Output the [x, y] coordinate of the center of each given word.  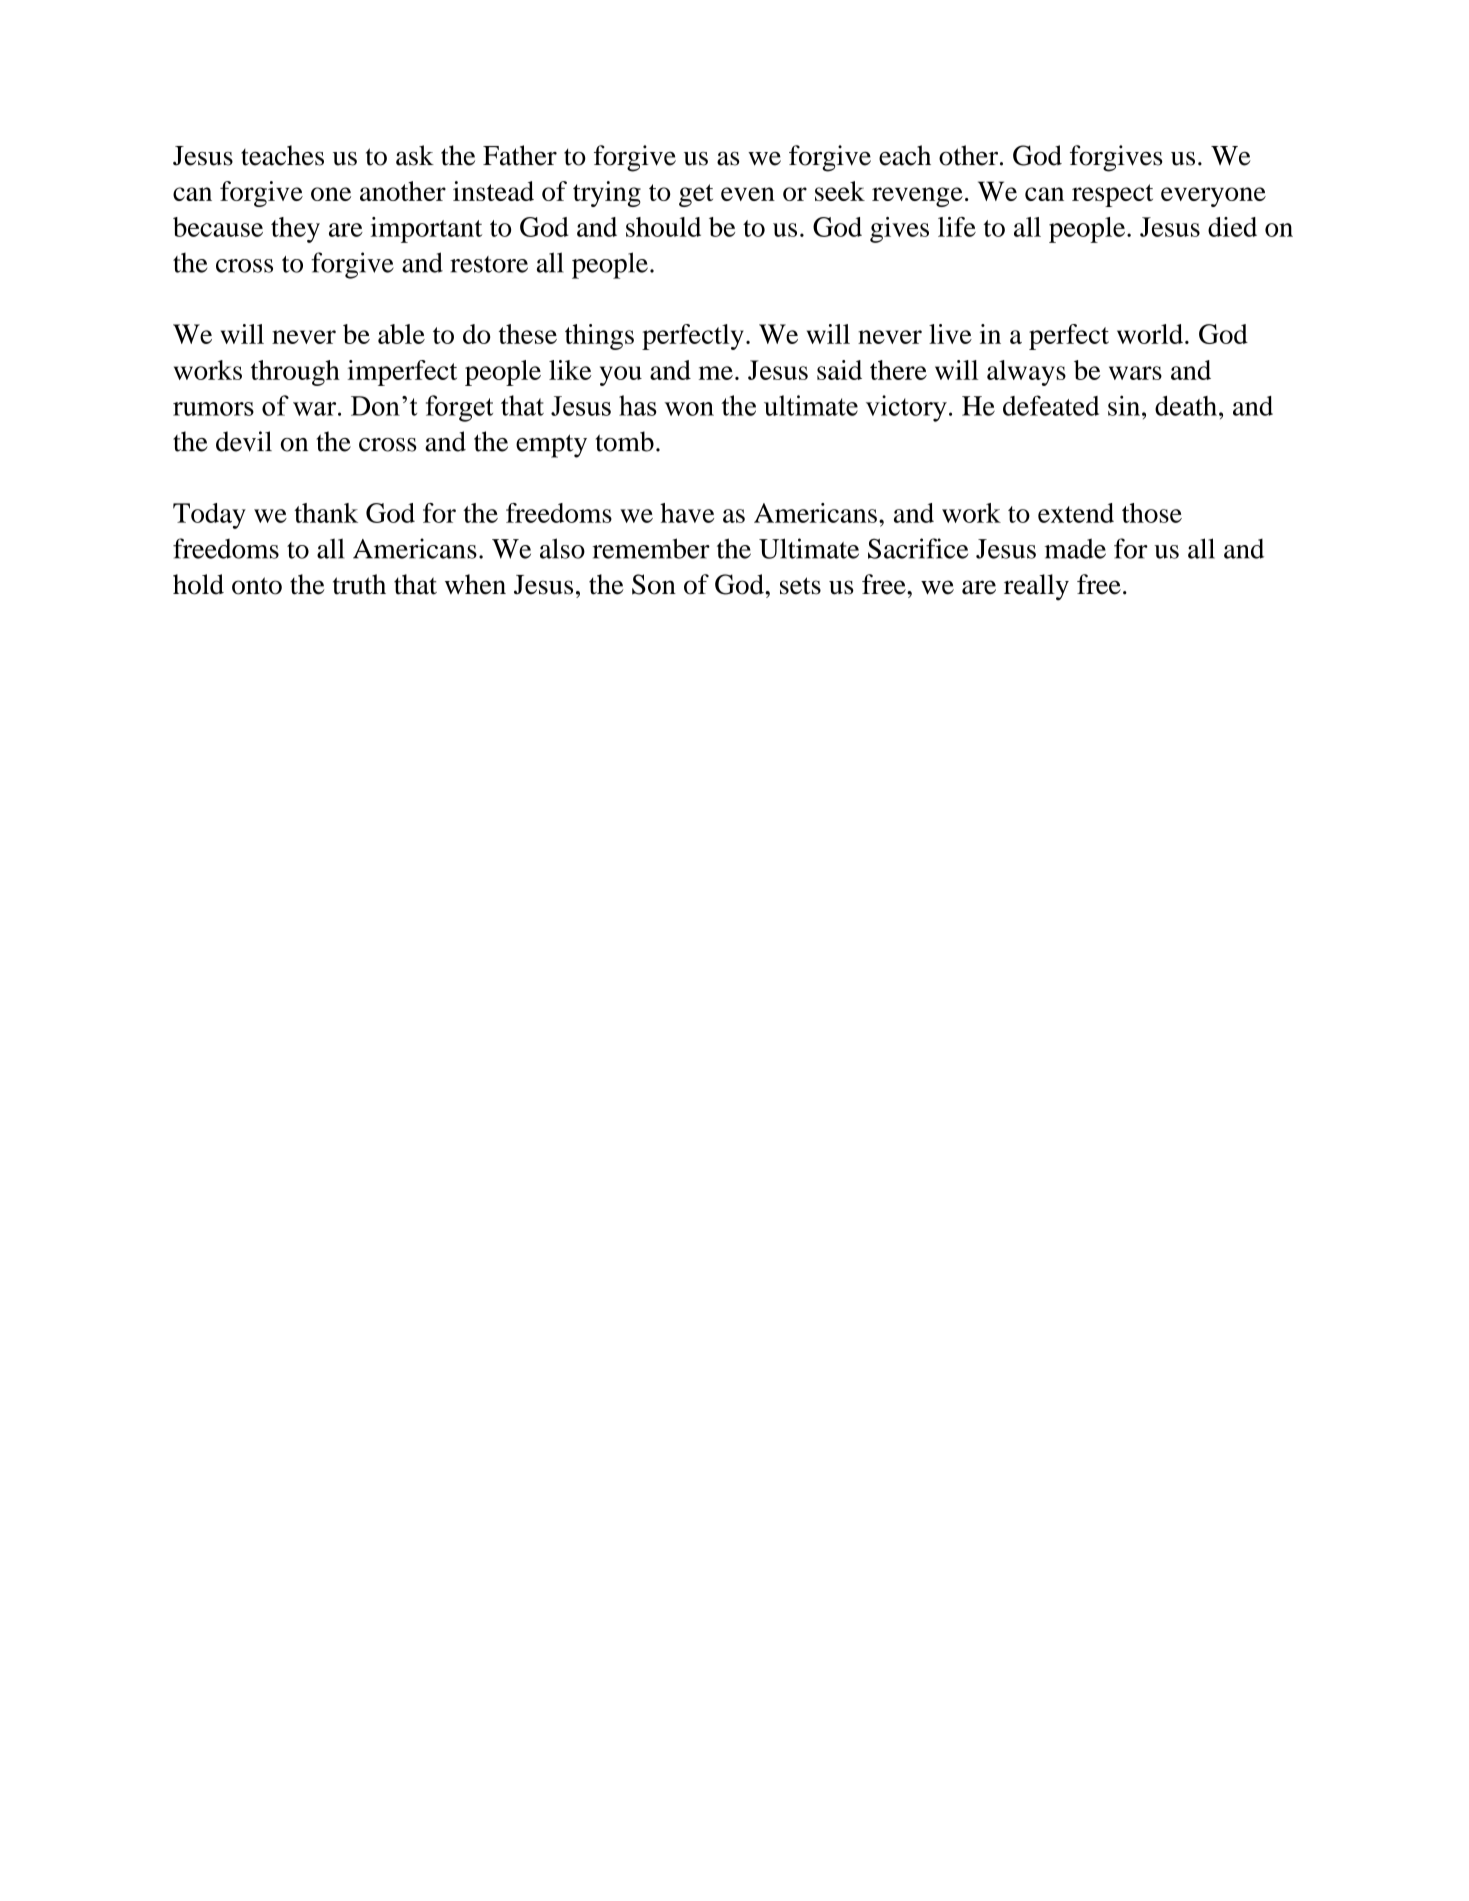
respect [1112, 195]
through [295, 373]
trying [607, 194]
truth [359, 584]
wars [1135, 373]
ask [415, 155]
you [621, 376]
